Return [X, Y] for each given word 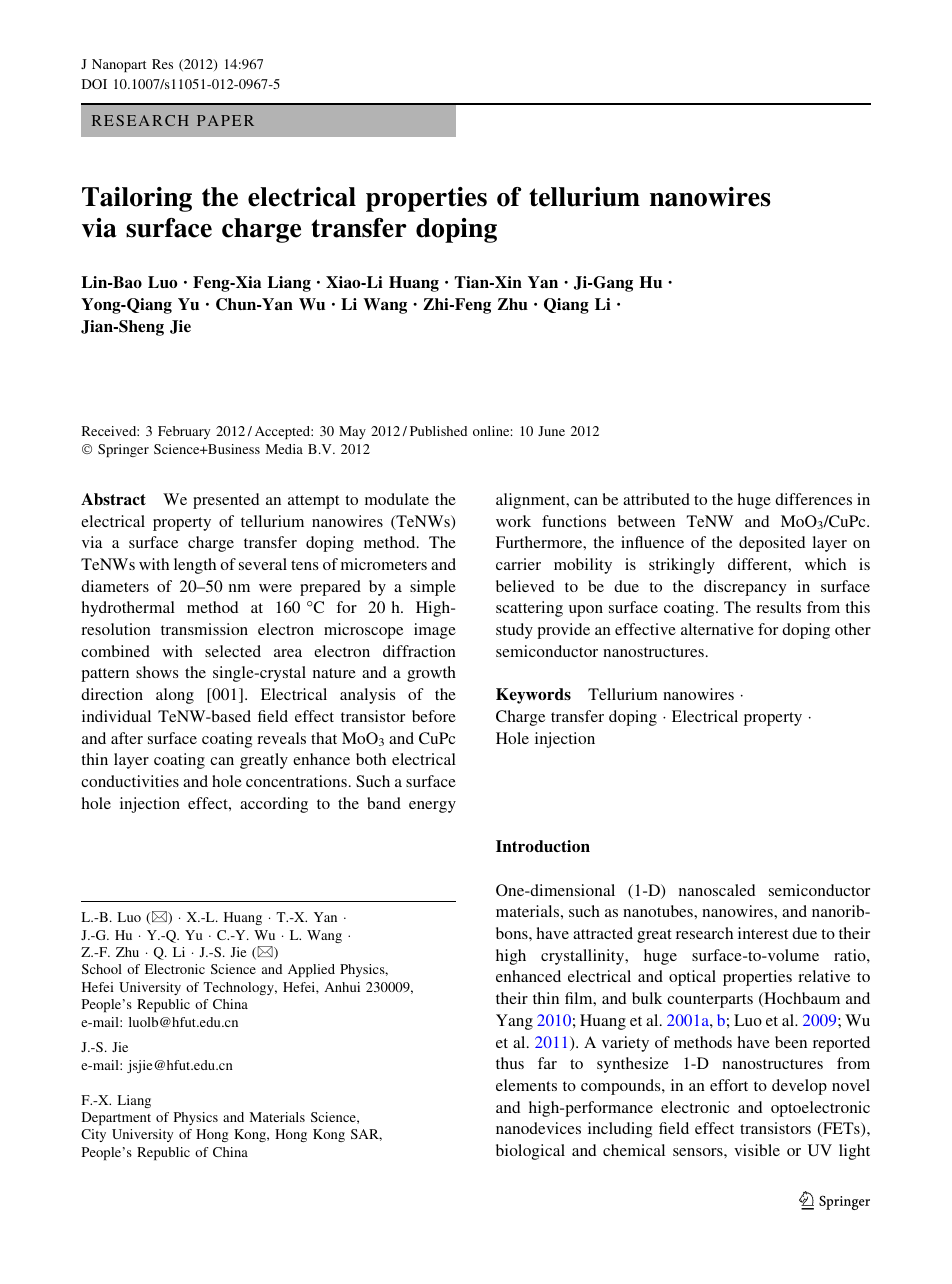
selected [233, 651]
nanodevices [538, 1128]
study [514, 631]
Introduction [543, 846]
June [551, 431]
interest [763, 933]
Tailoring [137, 199]
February [184, 432]
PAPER [225, 120]
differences [813, 499]
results [778, 607]
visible [757, 1150]
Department [116, 1118]
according [274, 805]
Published [438, 431]
